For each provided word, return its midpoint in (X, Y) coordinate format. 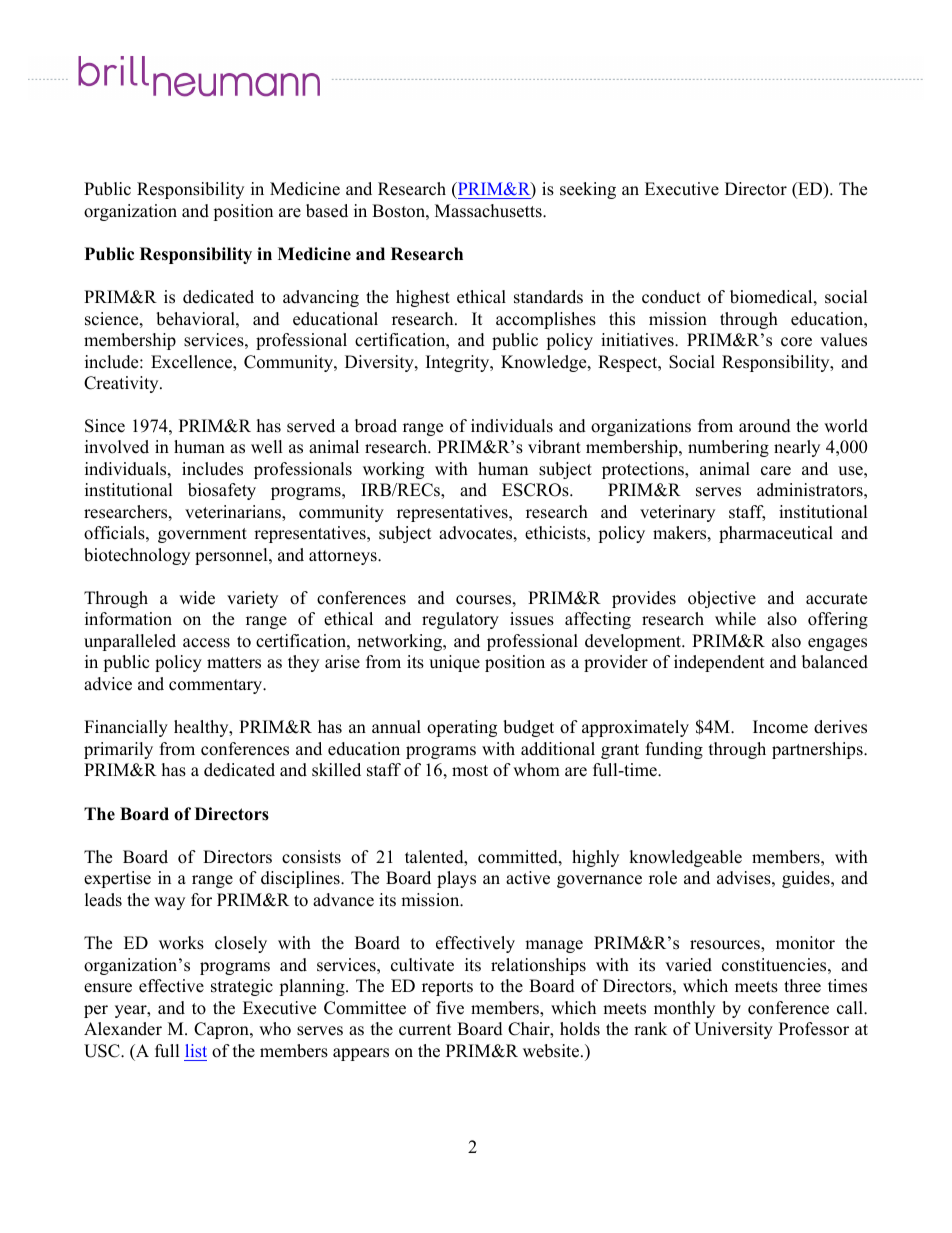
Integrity (459, 363)
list (196, 1050)
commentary (217, 686)
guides (807, 879)
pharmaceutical (776, 534)
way (169, 903)
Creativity (122, 384)
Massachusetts (489, 211)
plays (456, 879)
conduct (671, 297)
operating (462, 728)
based (327, 211)
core (796, 342)
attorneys (344, 557)
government (202, 535)
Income (780, 727)
